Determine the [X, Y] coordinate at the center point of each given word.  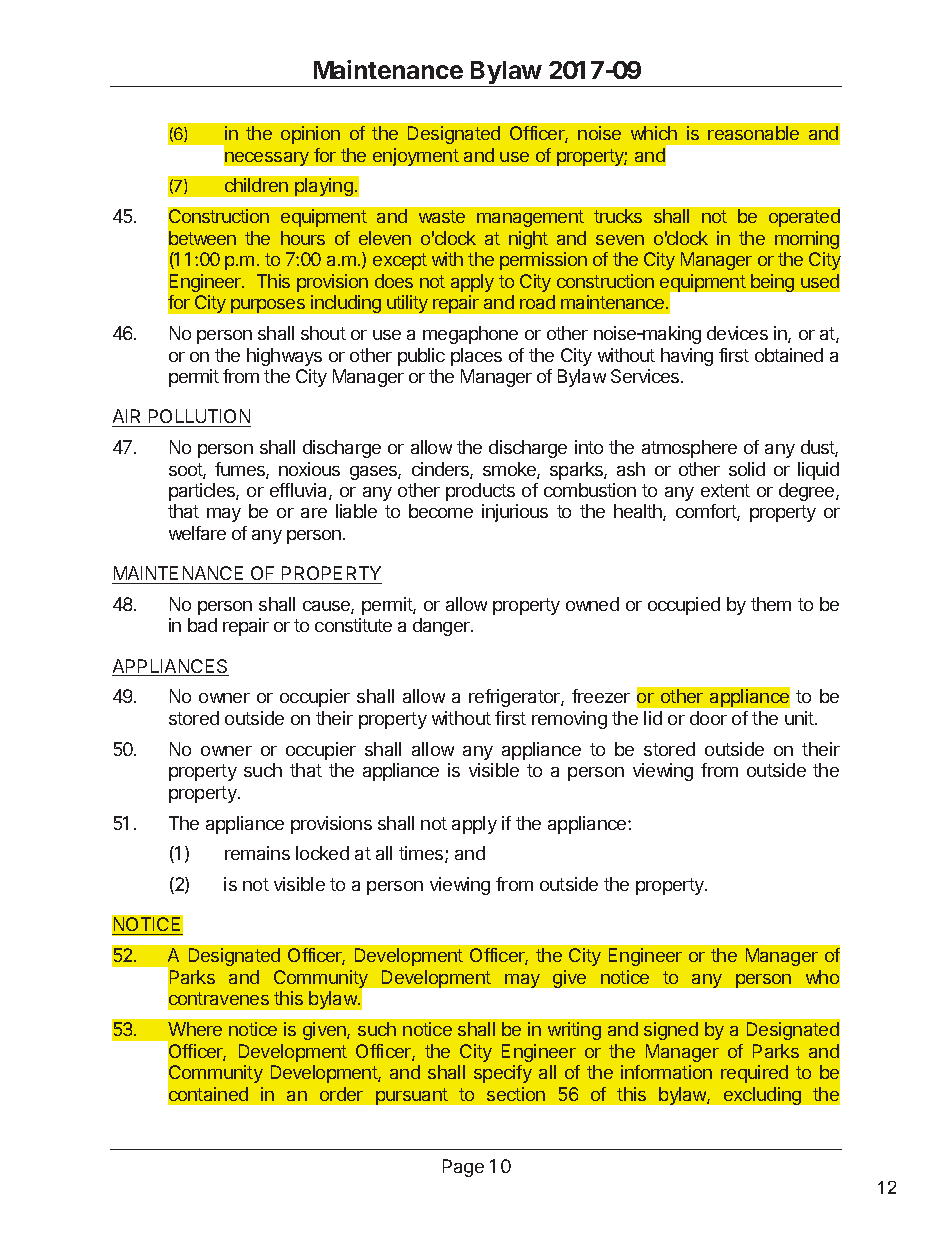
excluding [762, 1096]
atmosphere [689, 449]
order [341, 1094]
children [256, 185]
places [476, 357]
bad [202, 625]
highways [284, 357]
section [516, 1094]
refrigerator [515, 698]
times [422, 854]
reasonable [753, 133]
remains [257, 853]
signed [671, 1031]
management [530, 218]
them [771, 604]
